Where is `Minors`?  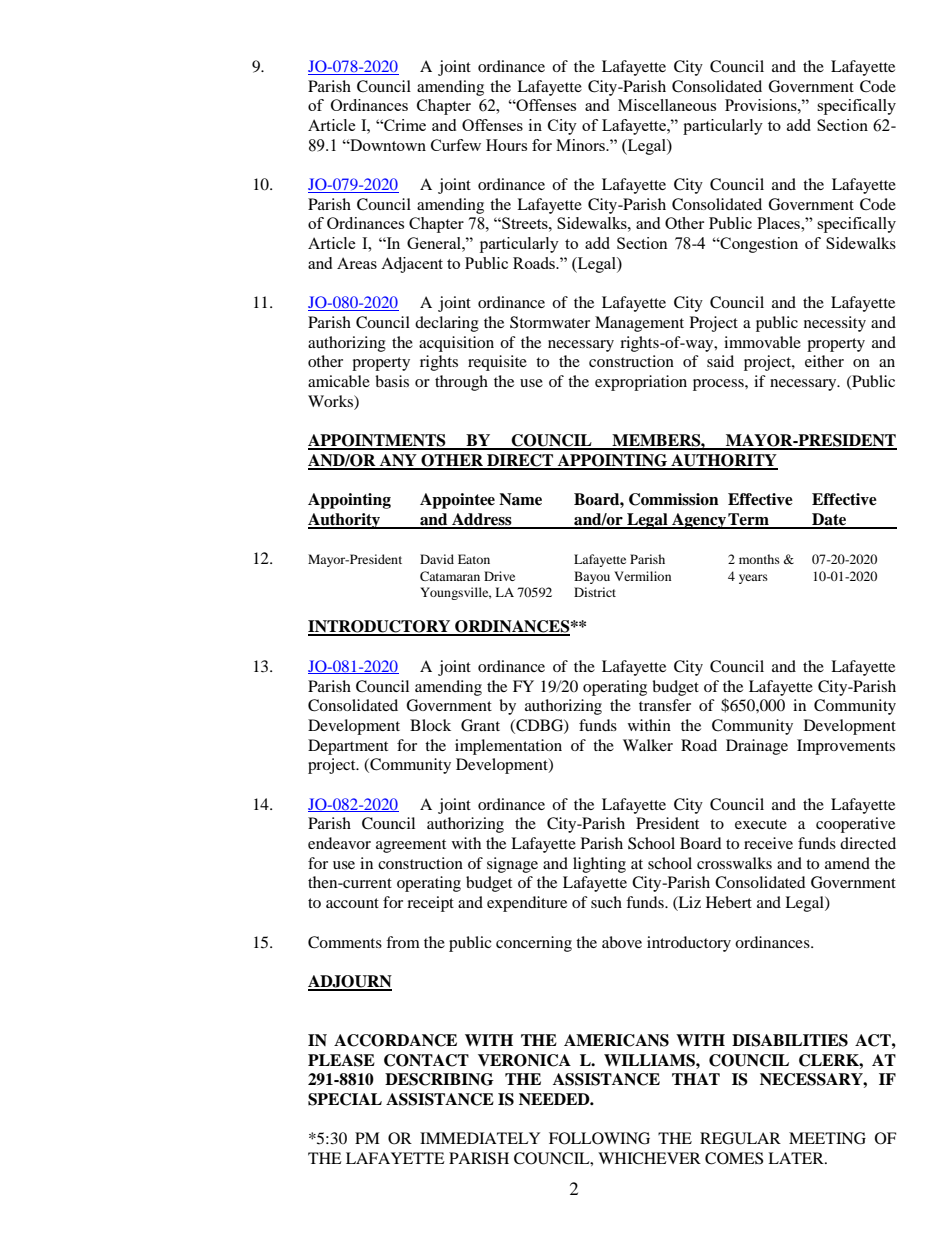
Minors is located at coordinates (581, 145).
